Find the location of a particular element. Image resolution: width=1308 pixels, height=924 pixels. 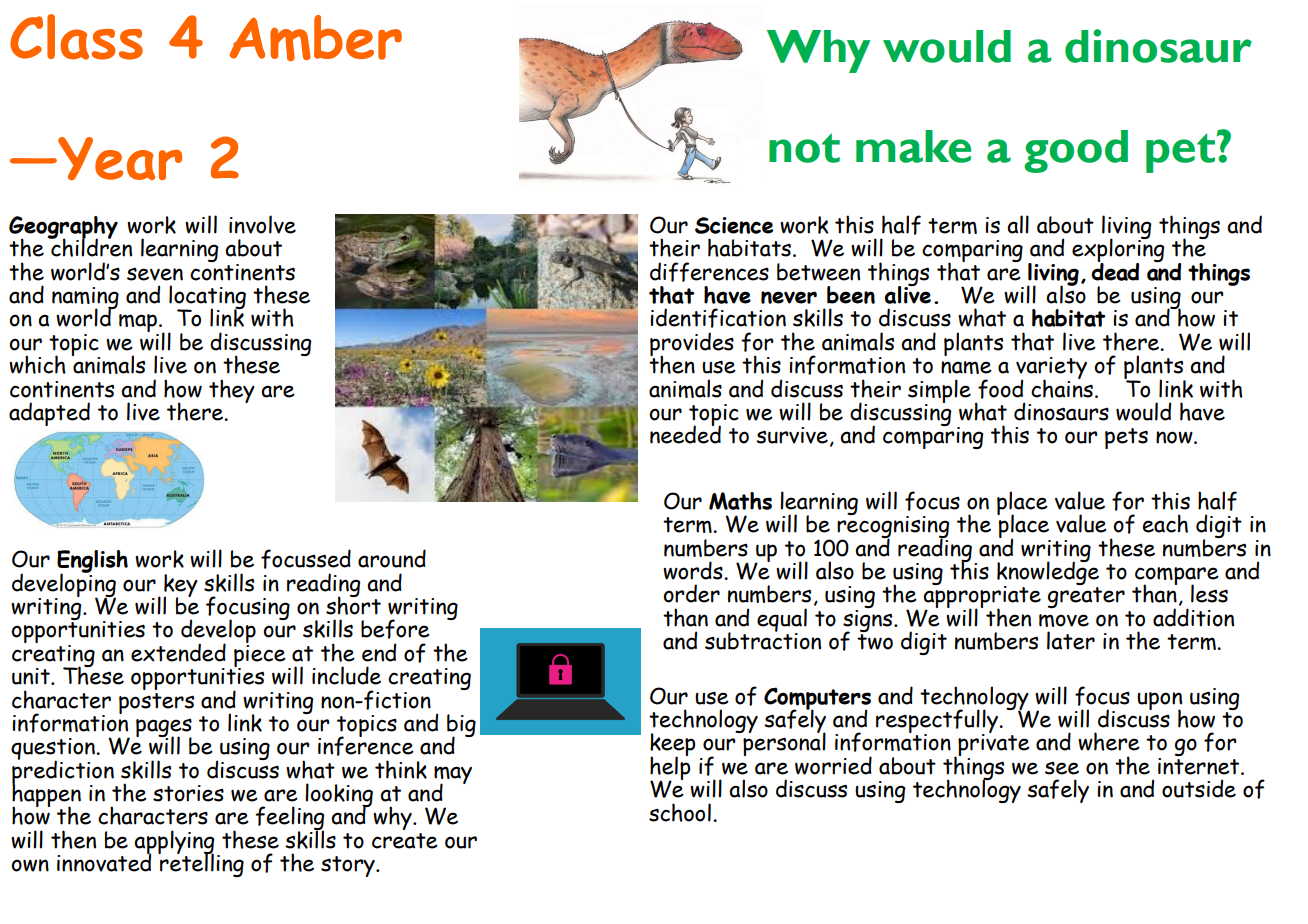

key is located at coordinates (180, 586).
